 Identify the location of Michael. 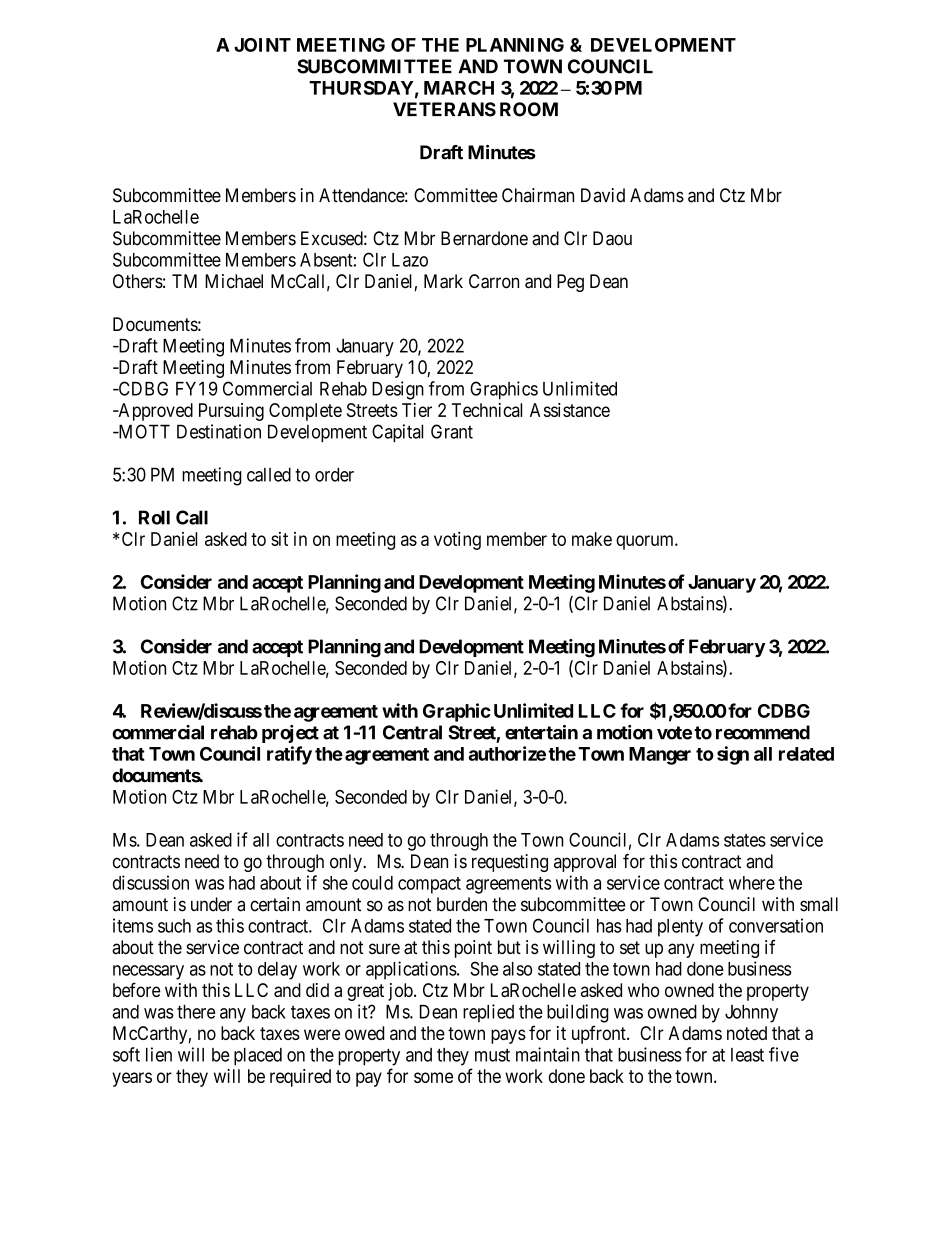
(234, 281).
